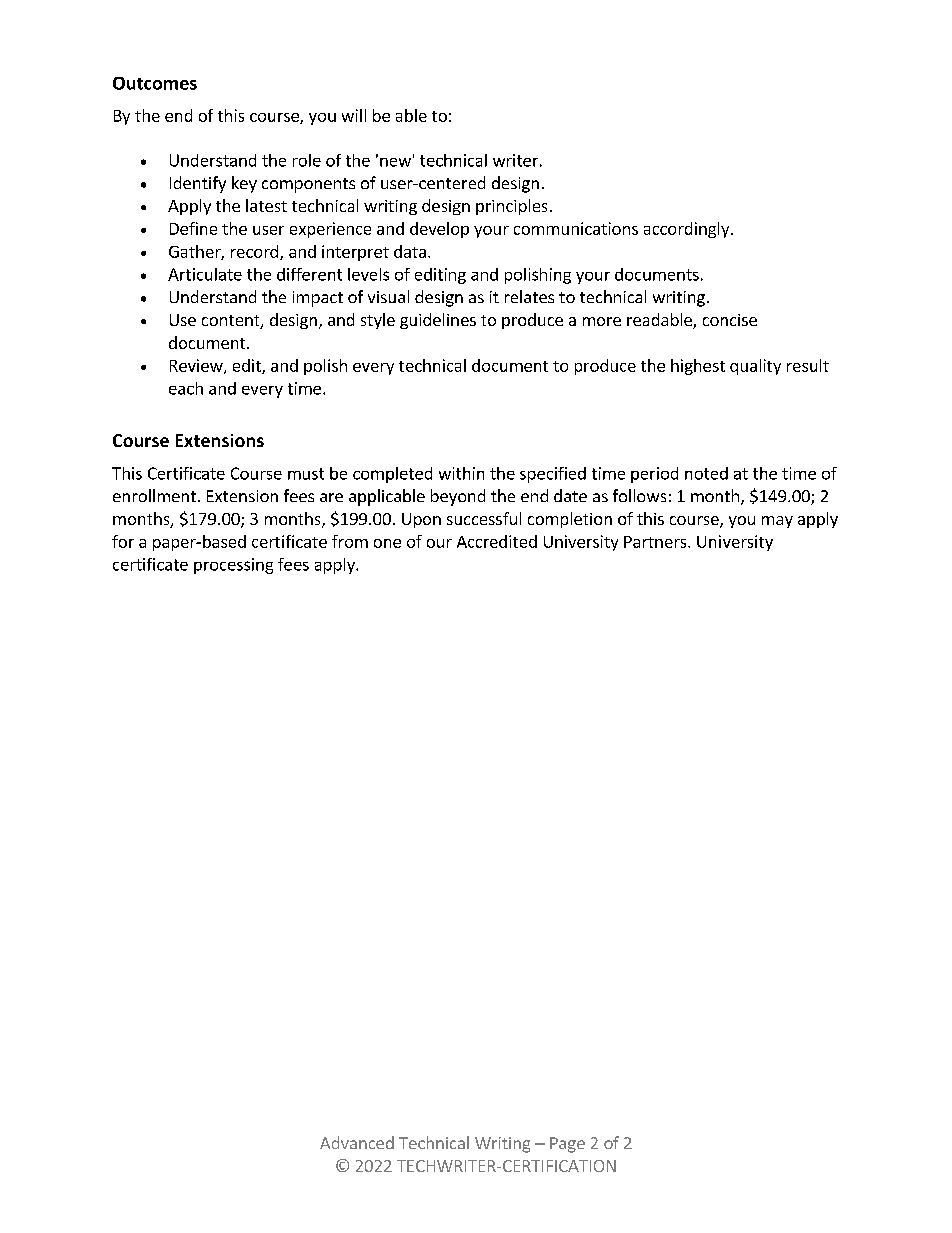 This screenshot has height=1233, width=952. What do you see at coordinates (357, 1142) in the screenshot?
I see `Advanced` at bounding box center [357, 1142].
